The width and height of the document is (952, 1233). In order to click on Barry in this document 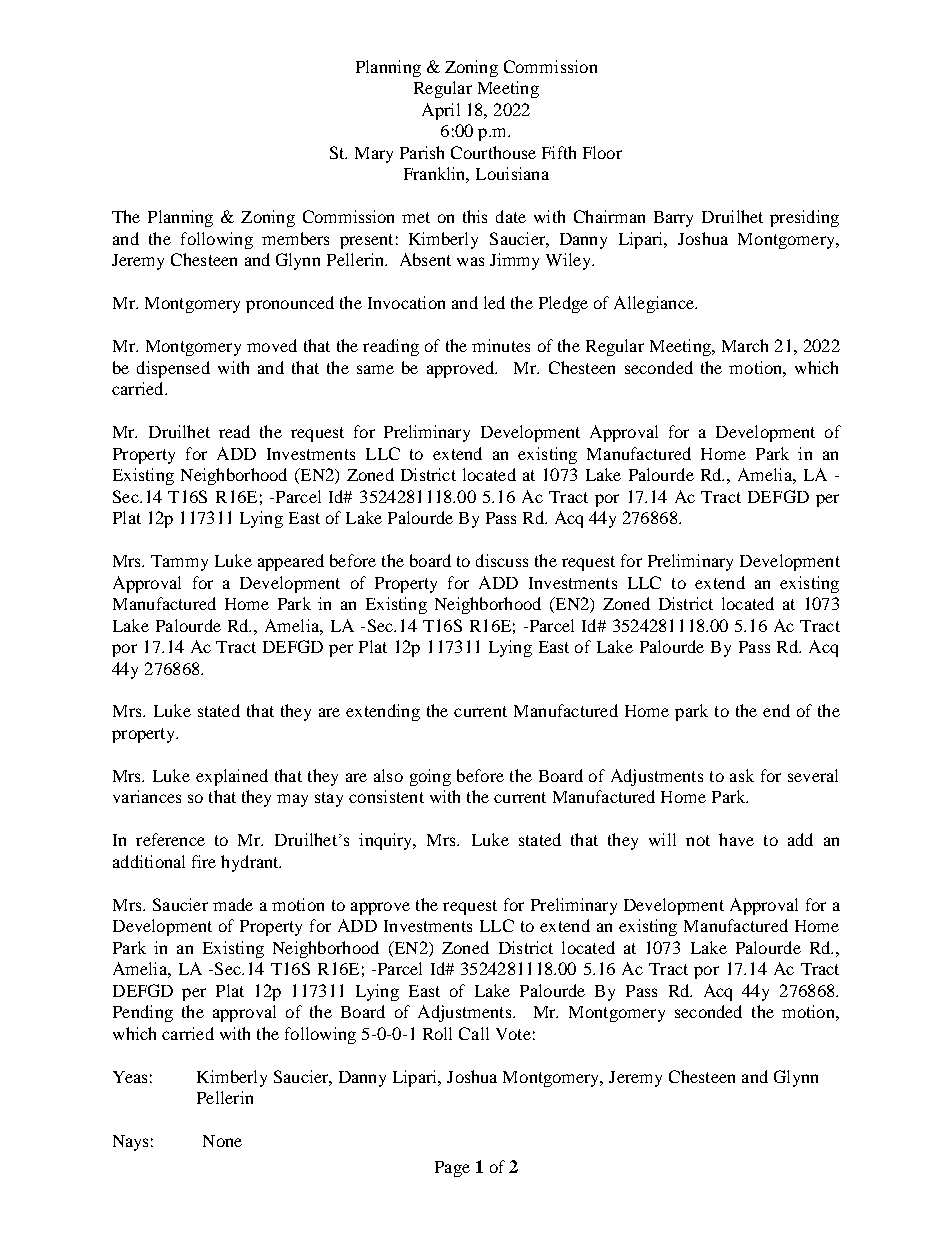, I will do `click(673, 219)`.
